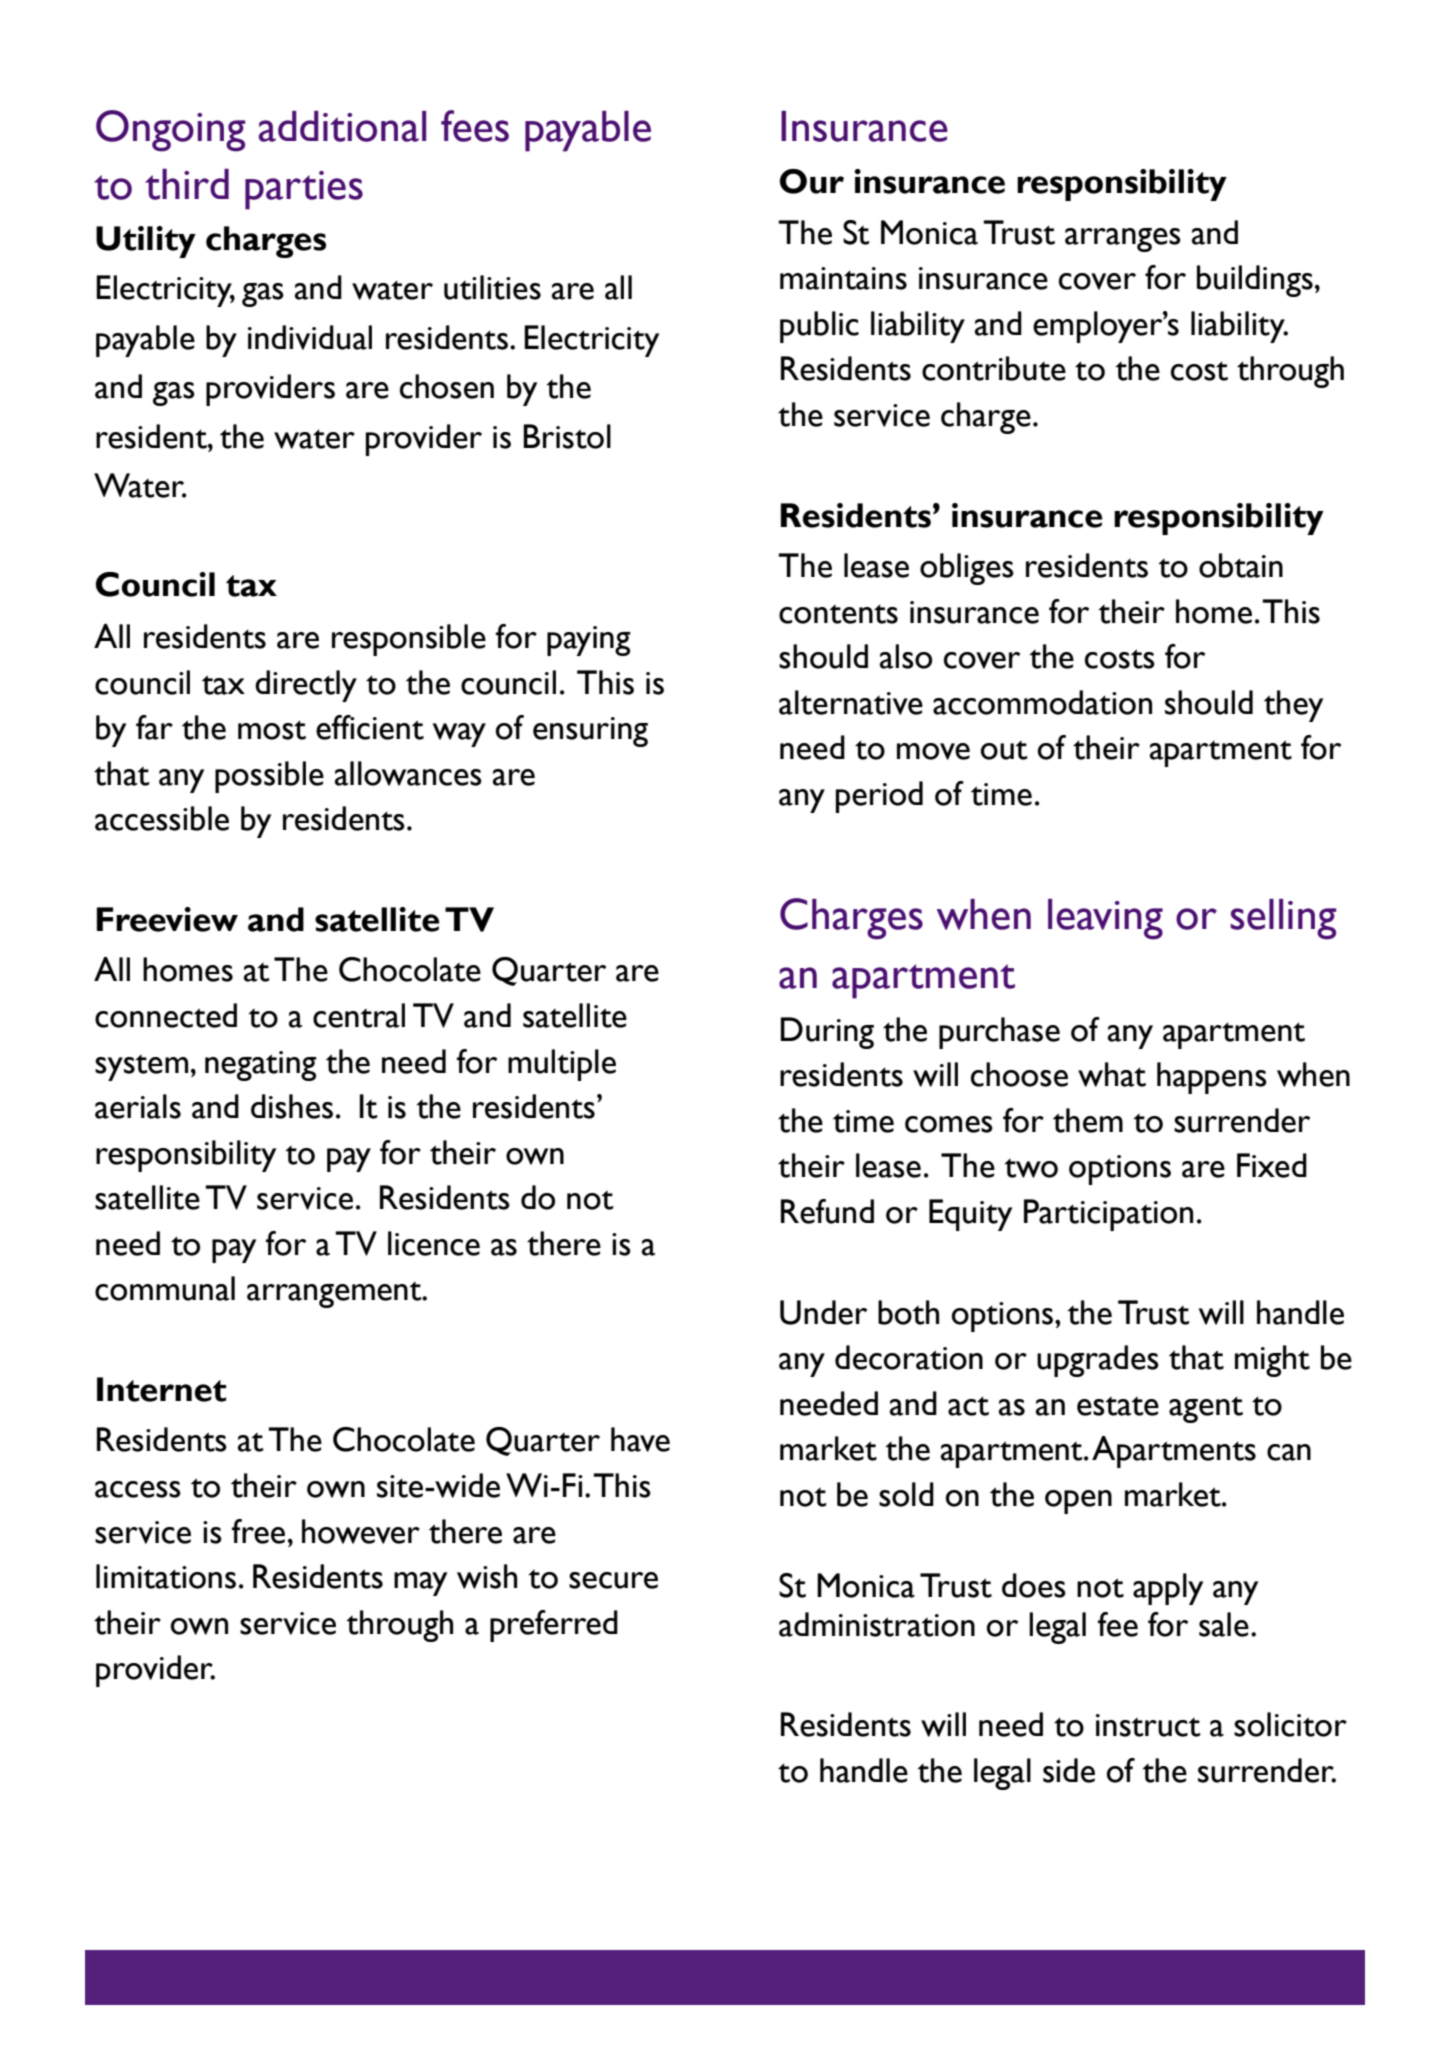  Describe the element at coordinates (827, 1211) in the document. I see `Refund` at that location.
